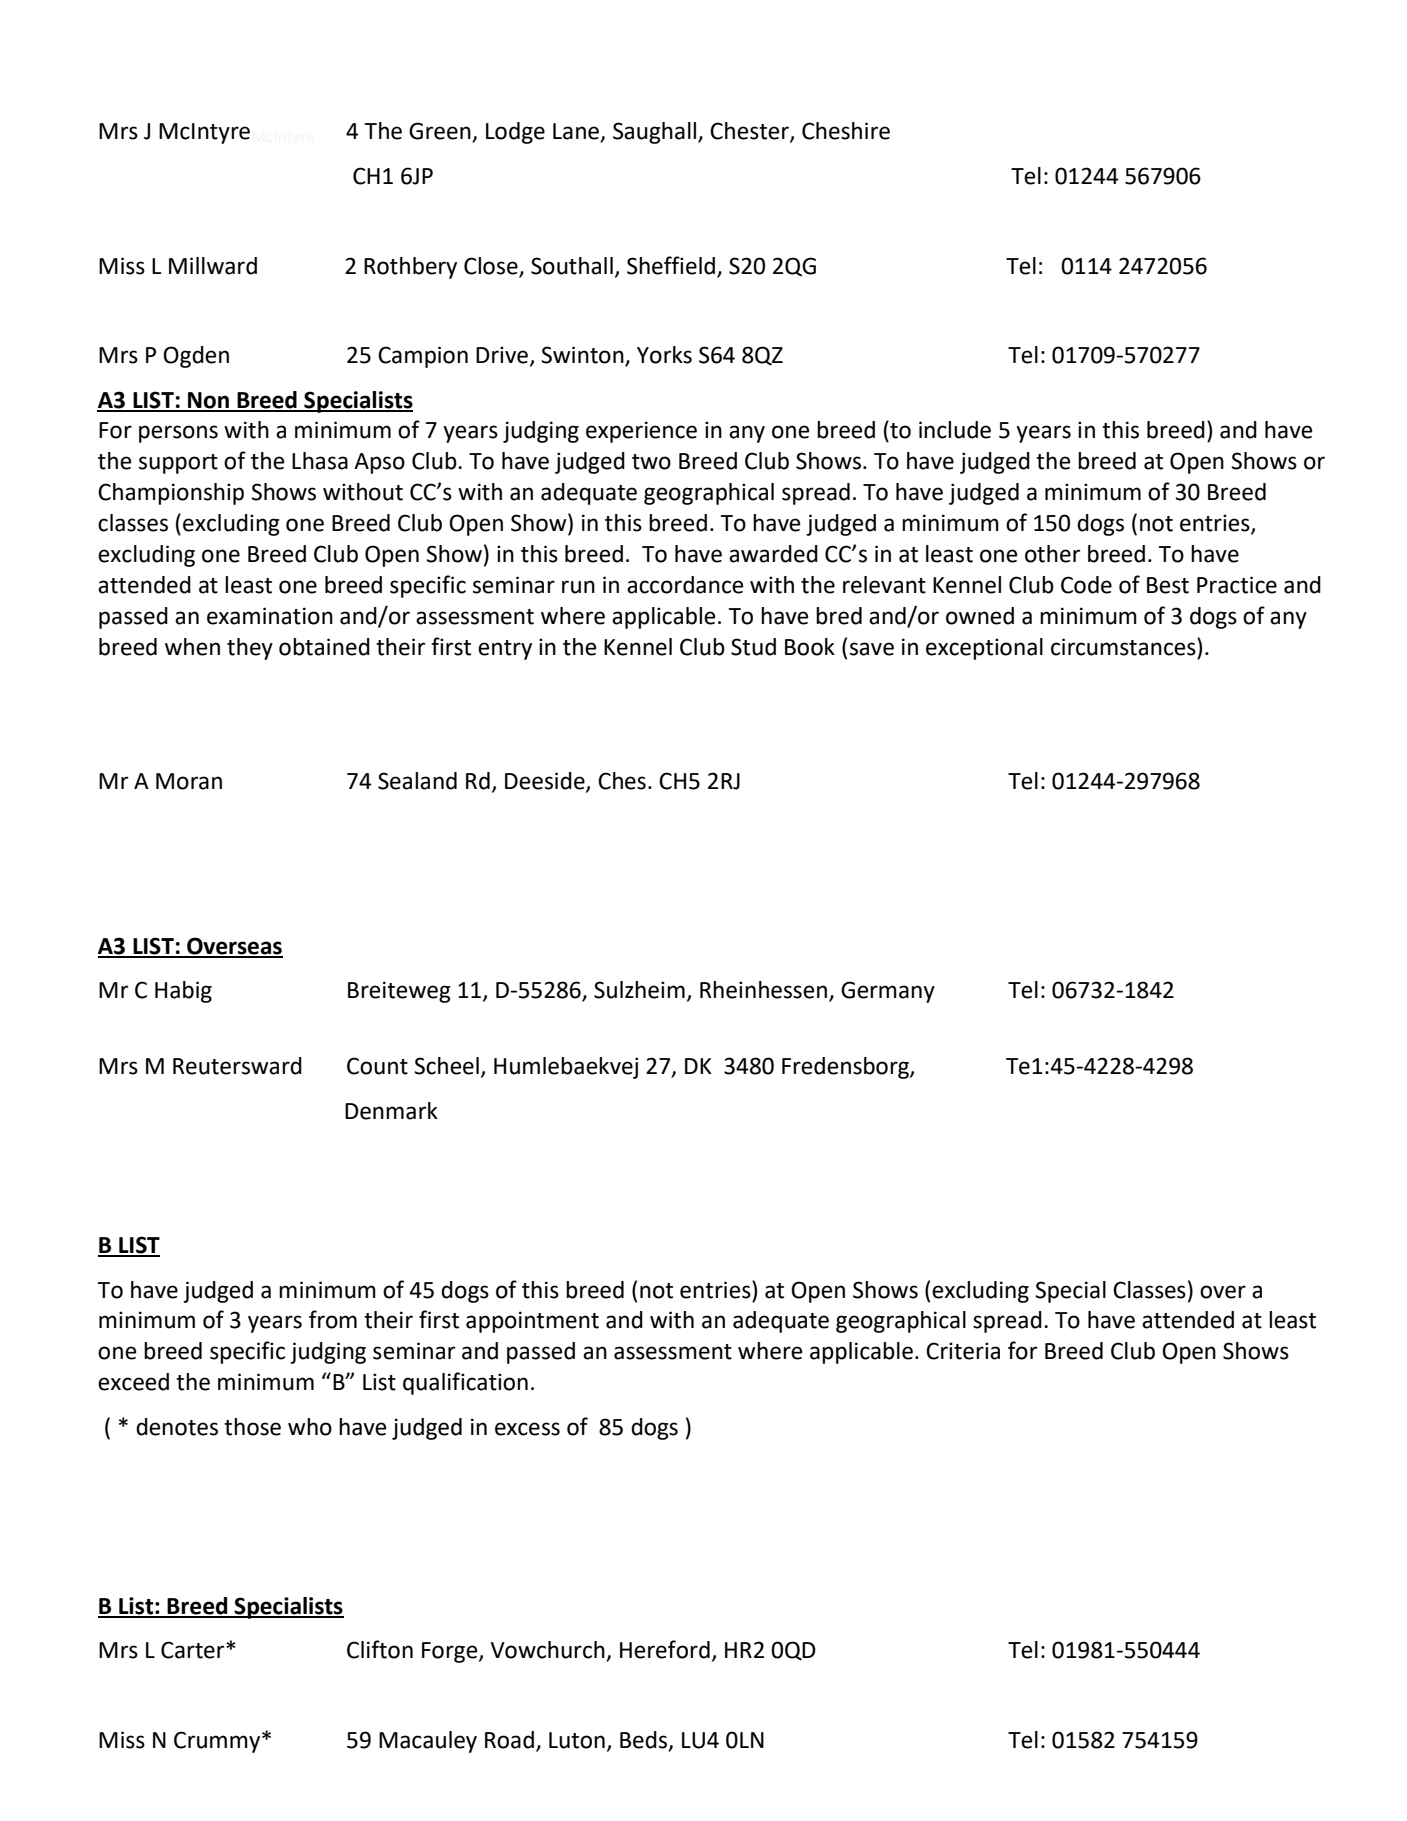 The height and width of the image is (1821, 1407). Describe the element at coordinates (1124, 646) in the image. I see `circumstances` at that location.
